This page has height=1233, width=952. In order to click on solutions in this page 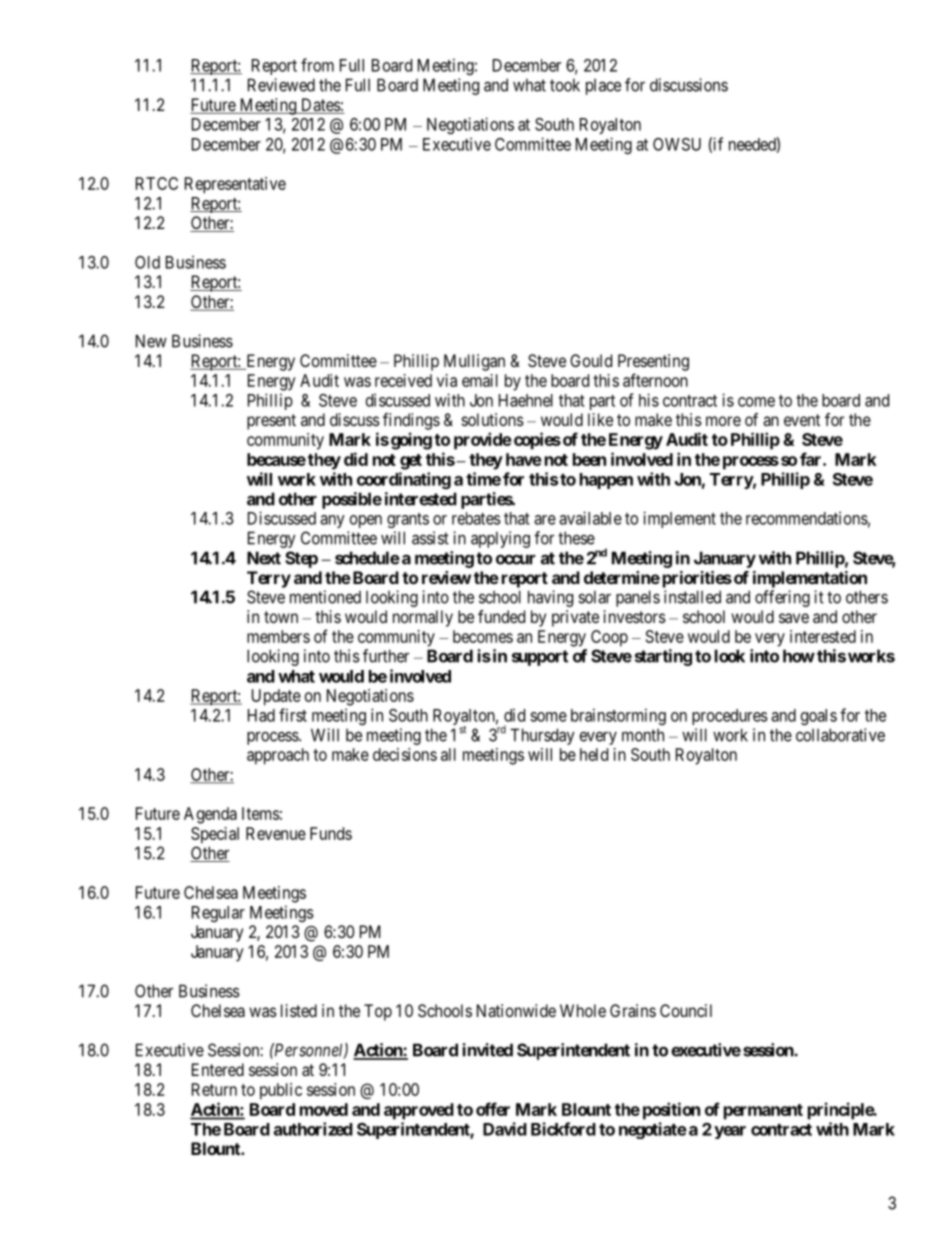, I will do `click(493, 419)`.
